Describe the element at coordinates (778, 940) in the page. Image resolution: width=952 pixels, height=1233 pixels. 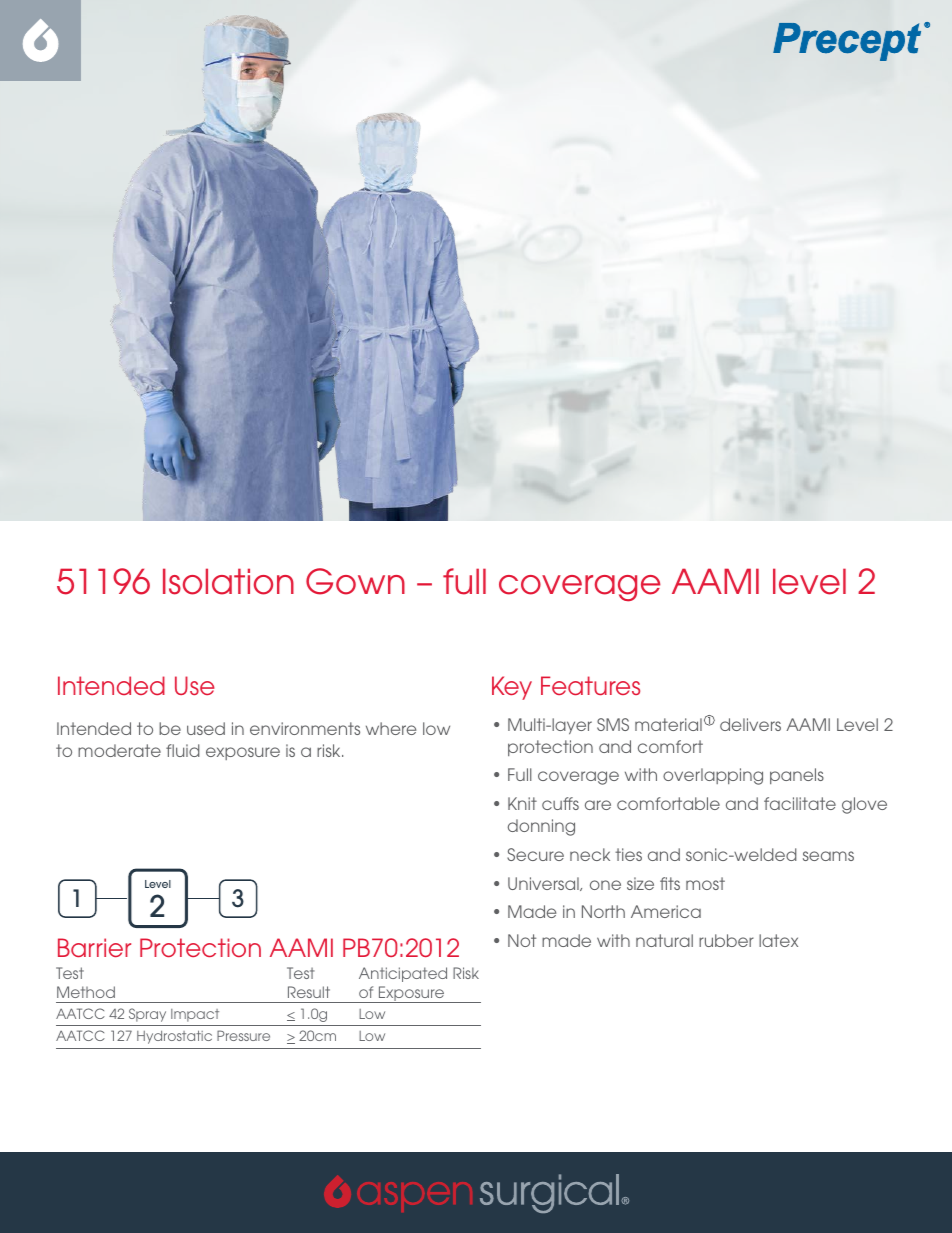
I see `latex` at that location.
